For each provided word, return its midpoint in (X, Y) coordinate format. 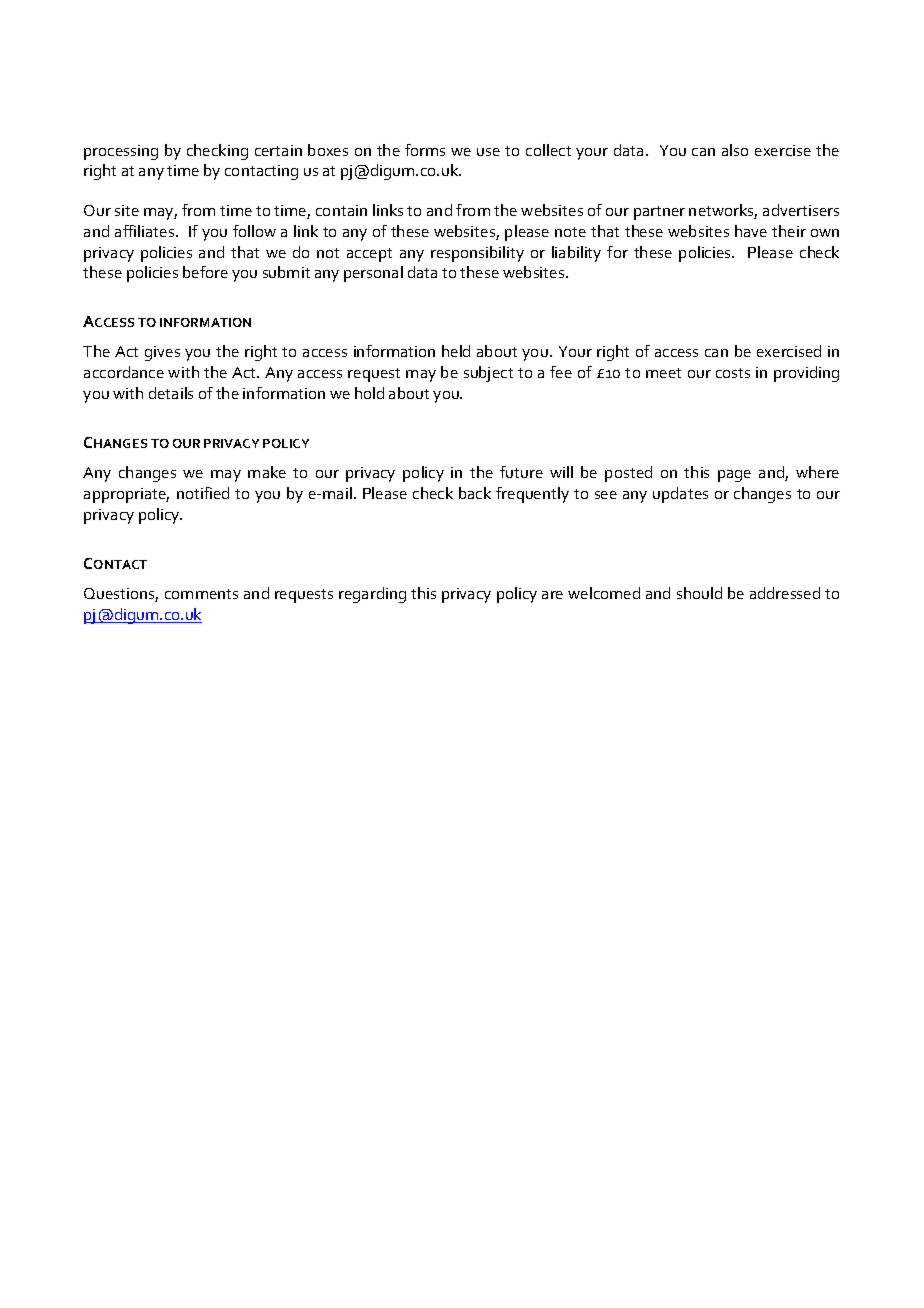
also (735, 150)
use (488, 152)
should (699, 593)
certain (278, 150)
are (552, 595)
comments (201, 594)
